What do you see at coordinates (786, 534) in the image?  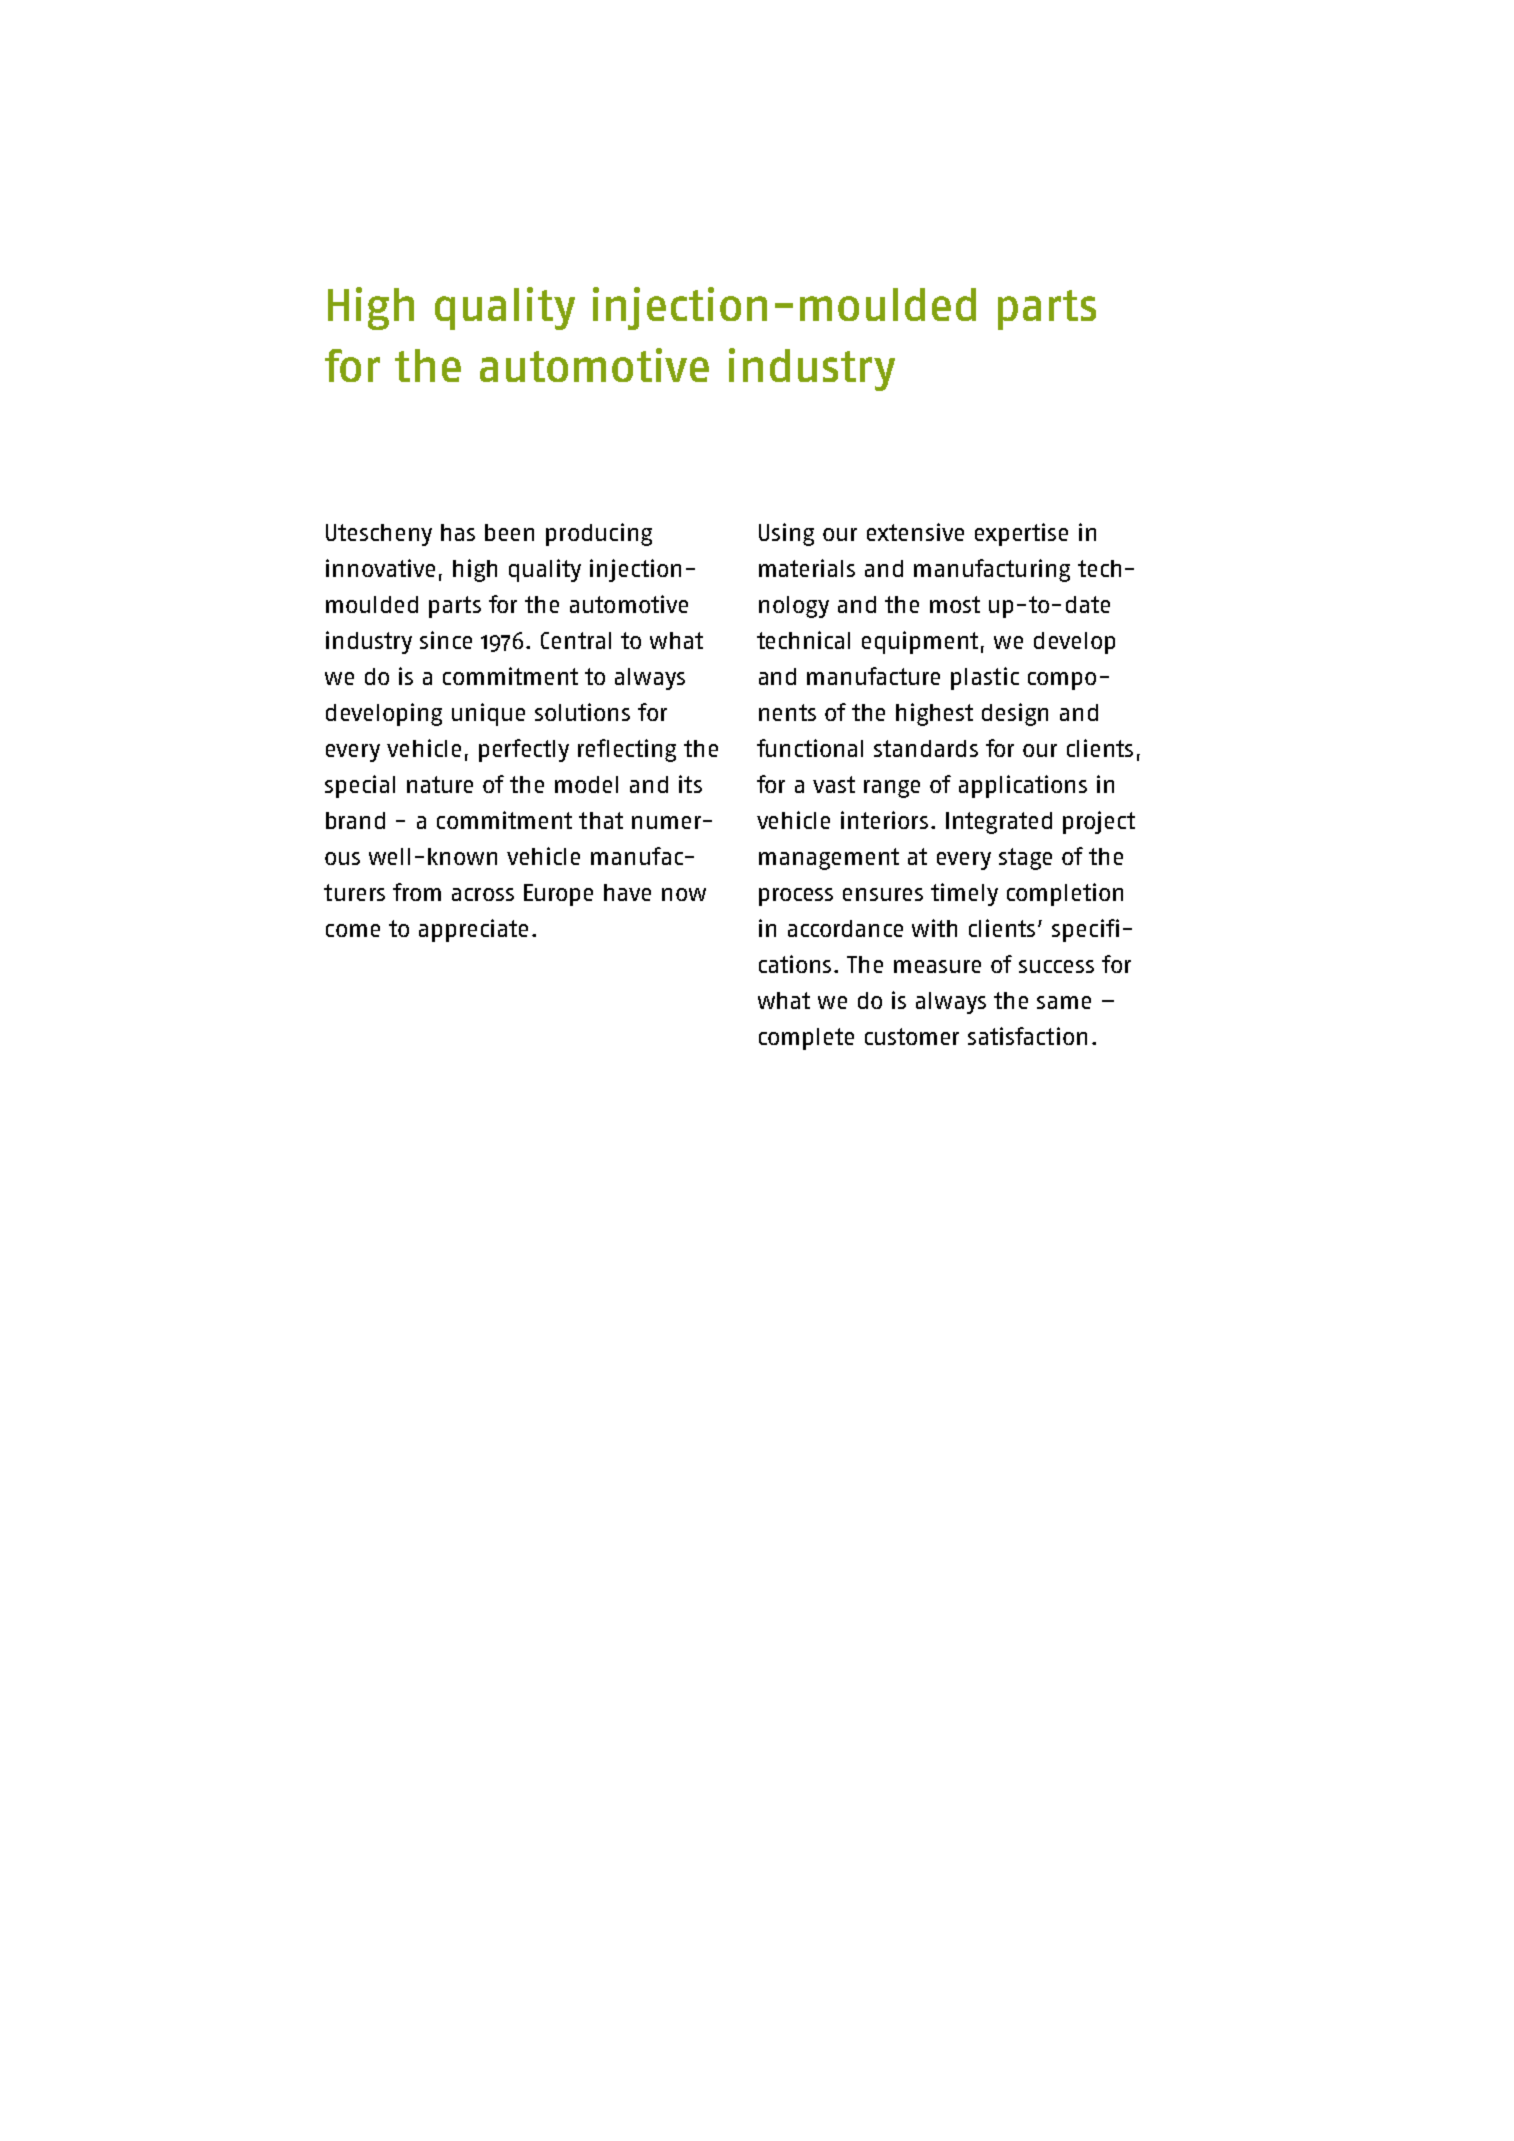 I see `Using` at bounding box center [786, 534].
